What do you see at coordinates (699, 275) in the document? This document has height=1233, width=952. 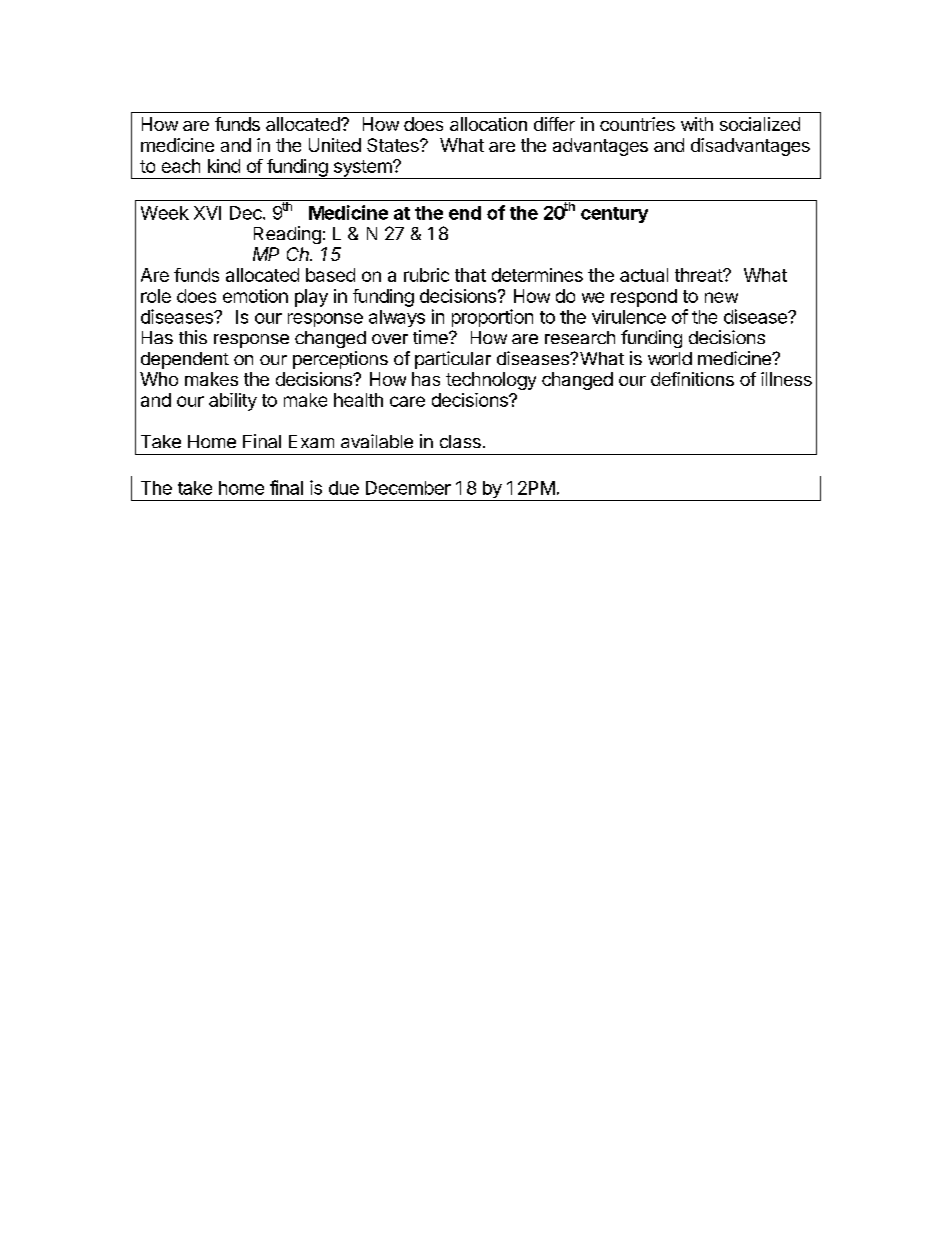 I see `threat` at bounding box center [699, 275].
